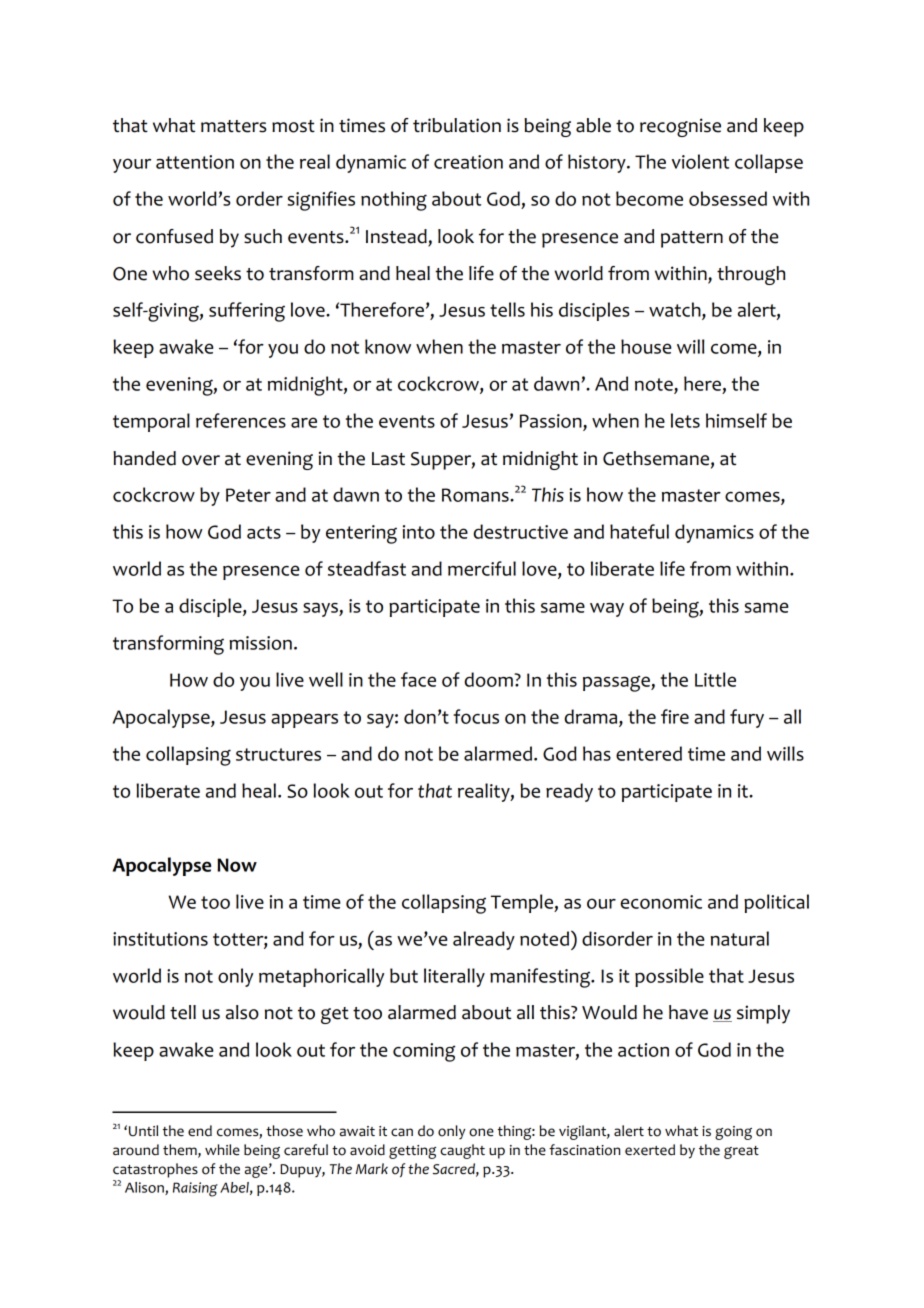 The width and height of the screenshot is (924, 1308). I want to click on violent, so click(700, 161).
